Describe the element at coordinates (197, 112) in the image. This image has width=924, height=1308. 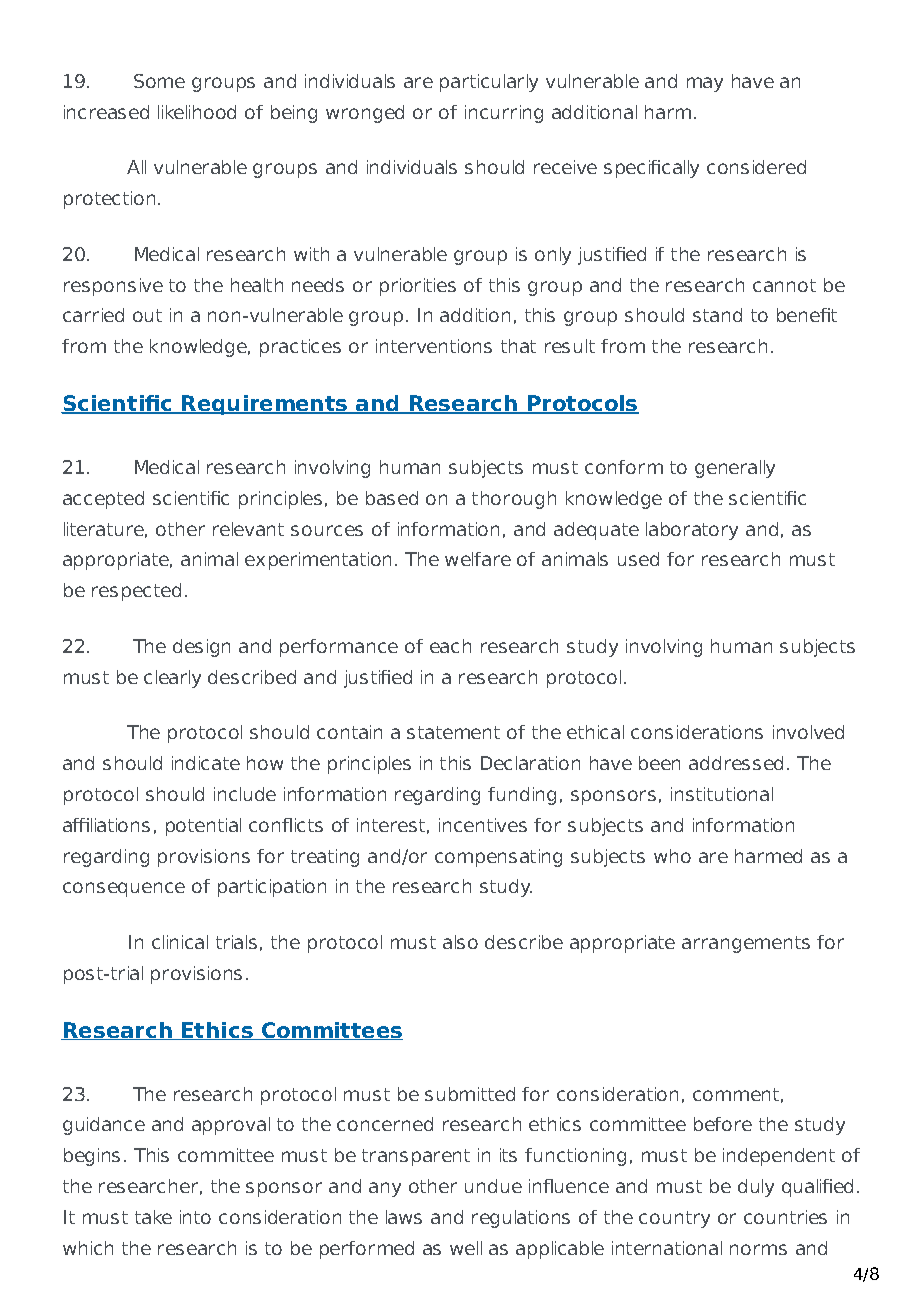
I see `likelihood` at that location.
